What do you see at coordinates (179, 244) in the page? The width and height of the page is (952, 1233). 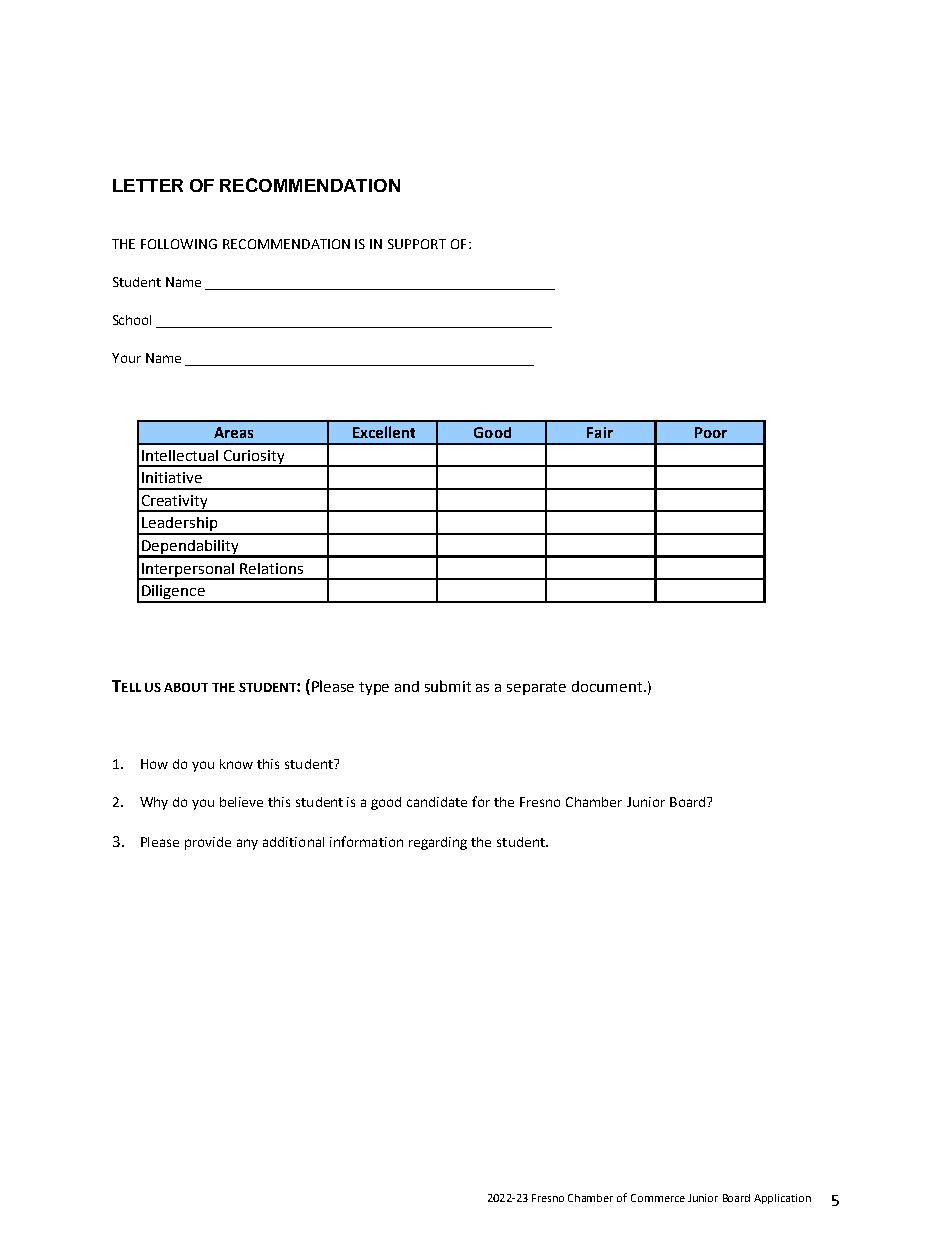 I see `FOLLOWING` at bounding box center [179, 244].
